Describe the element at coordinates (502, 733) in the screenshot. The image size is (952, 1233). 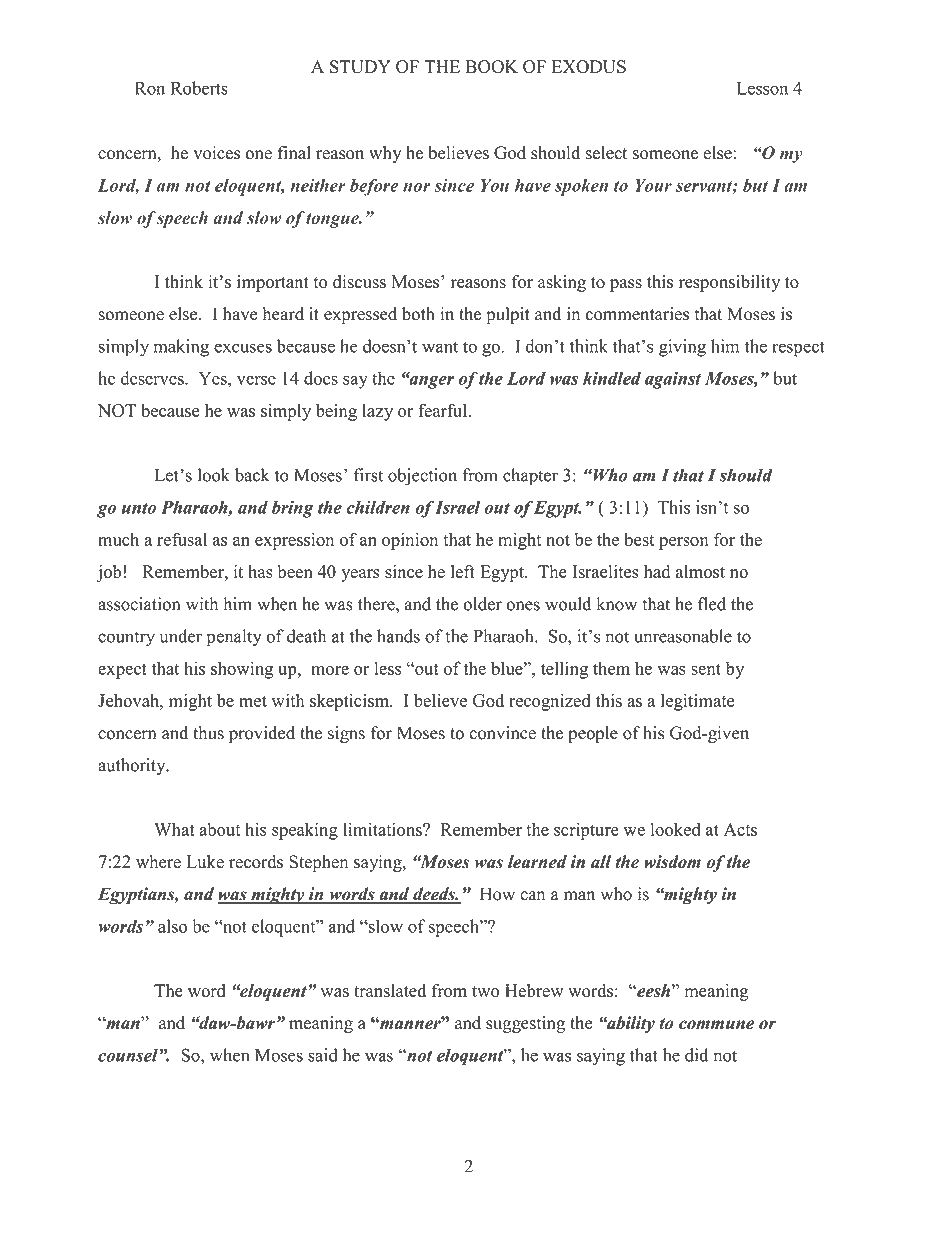
I see `convince` at that location.
